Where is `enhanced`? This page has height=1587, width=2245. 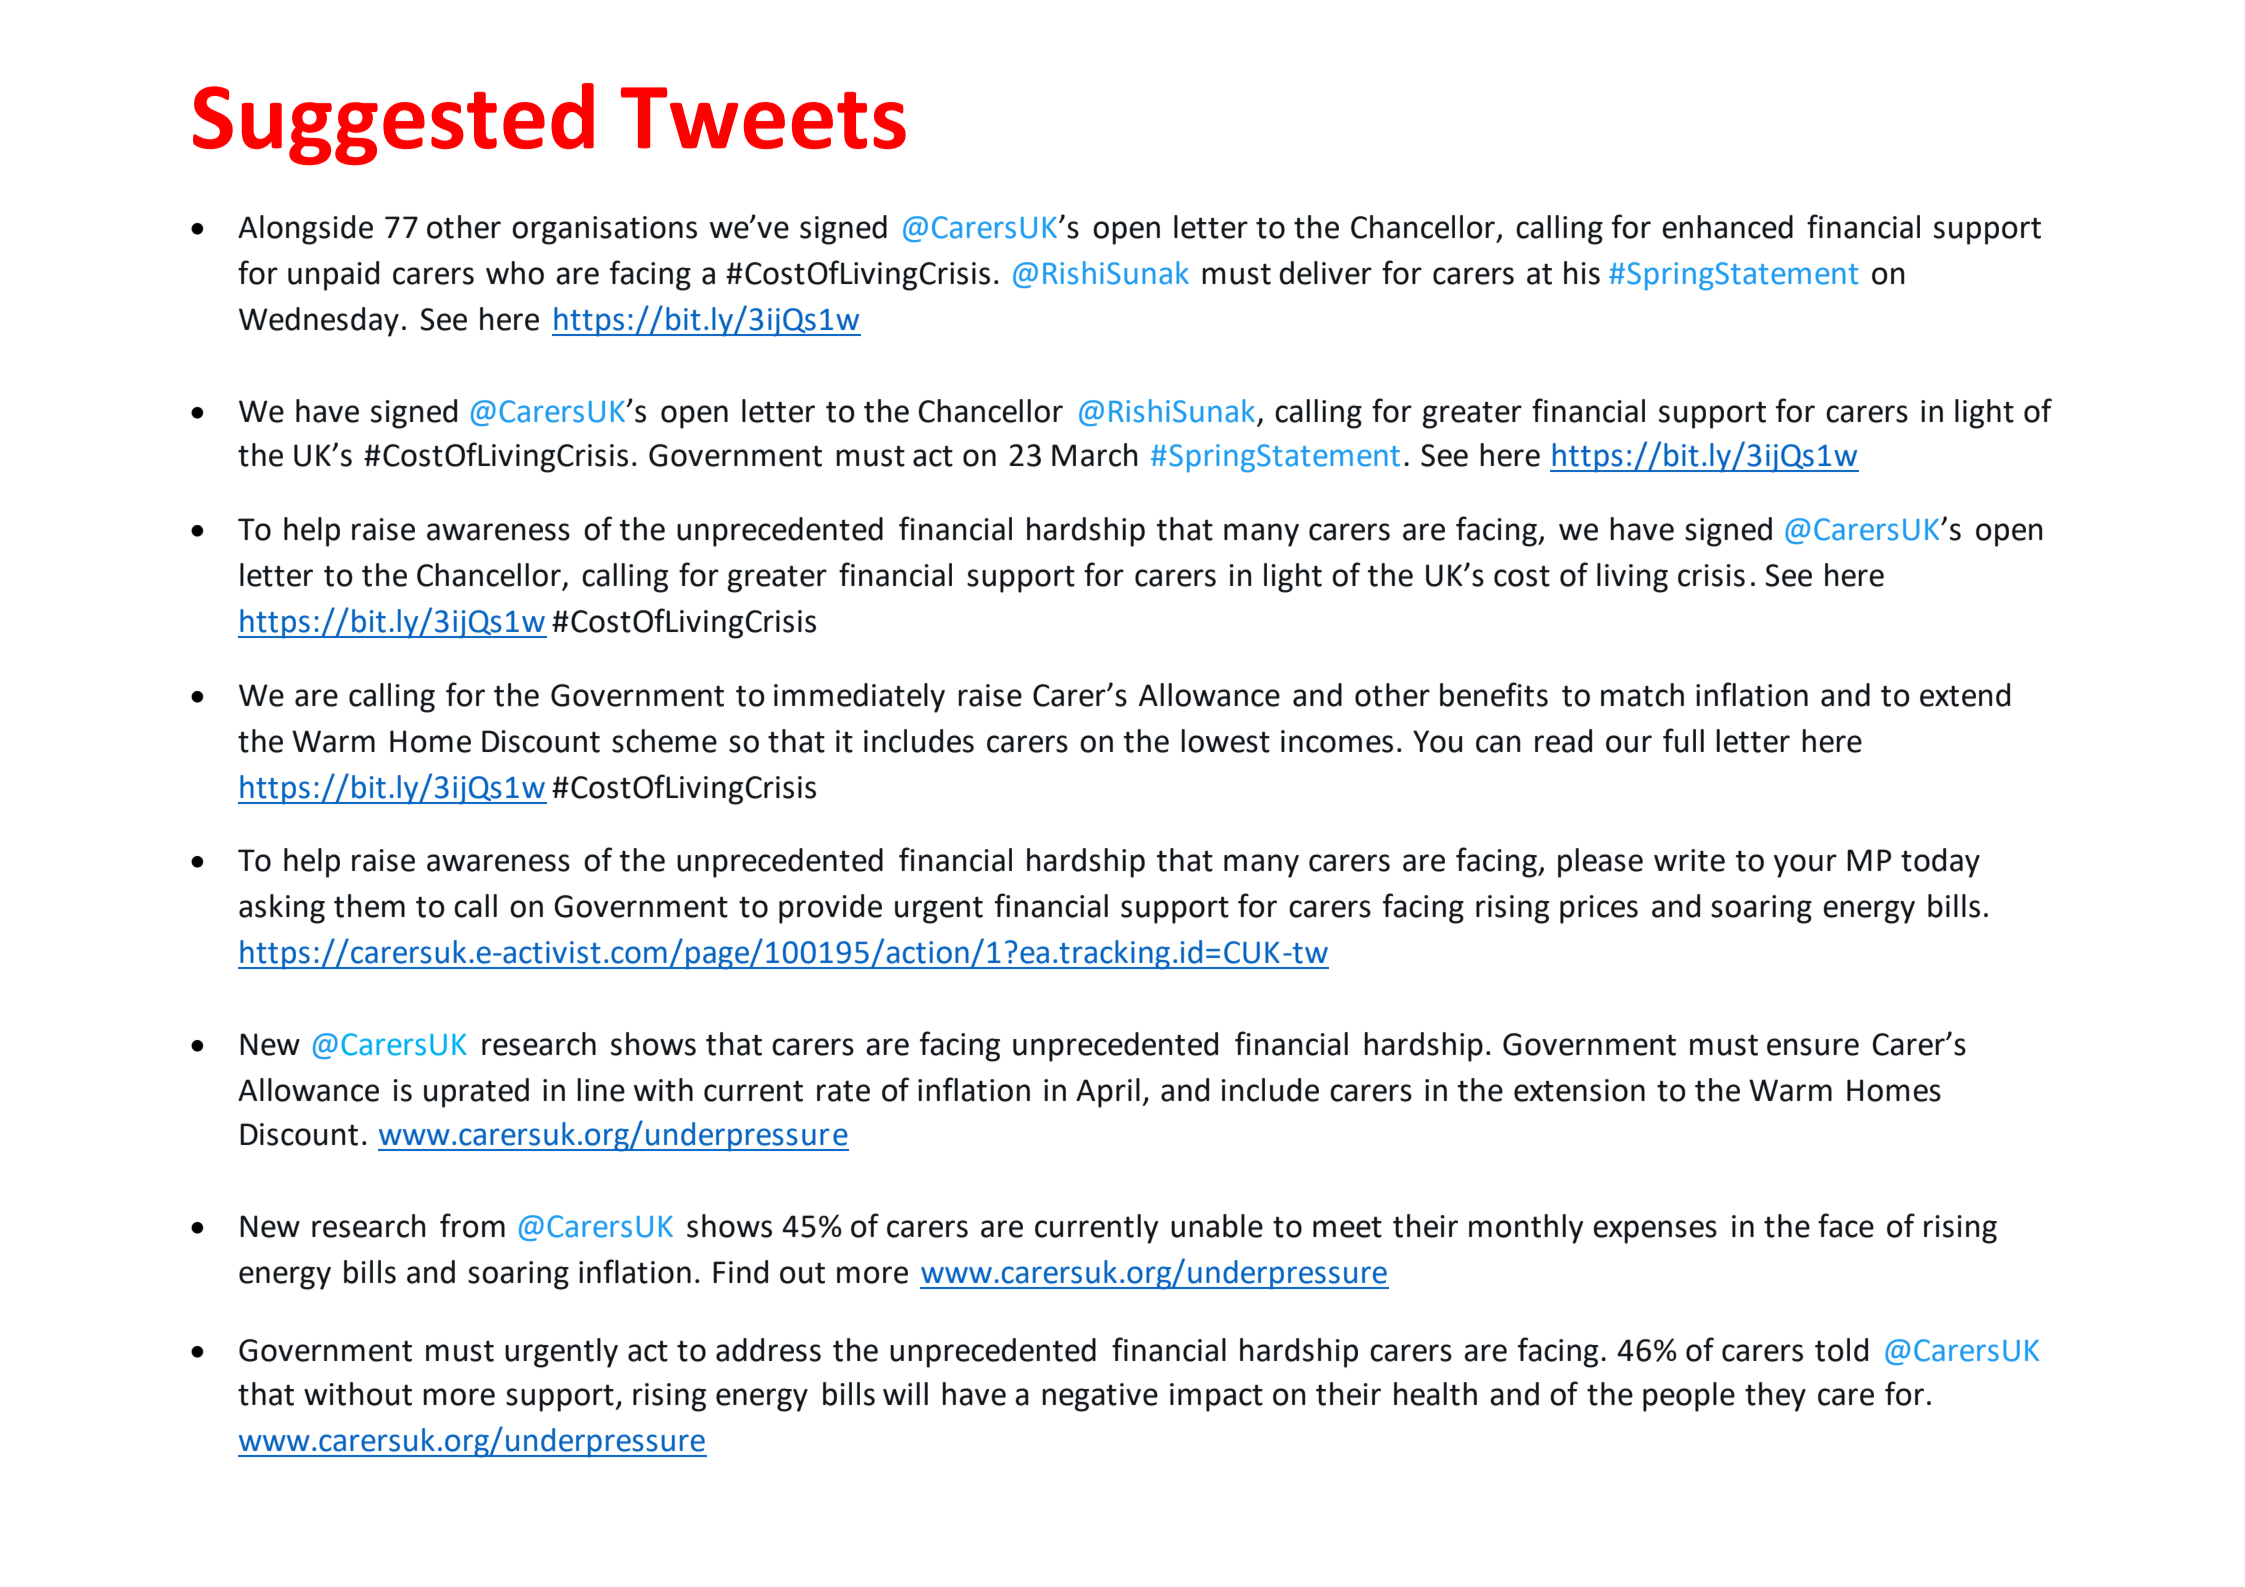
enhanced is located at coordinates (1727, 227).
